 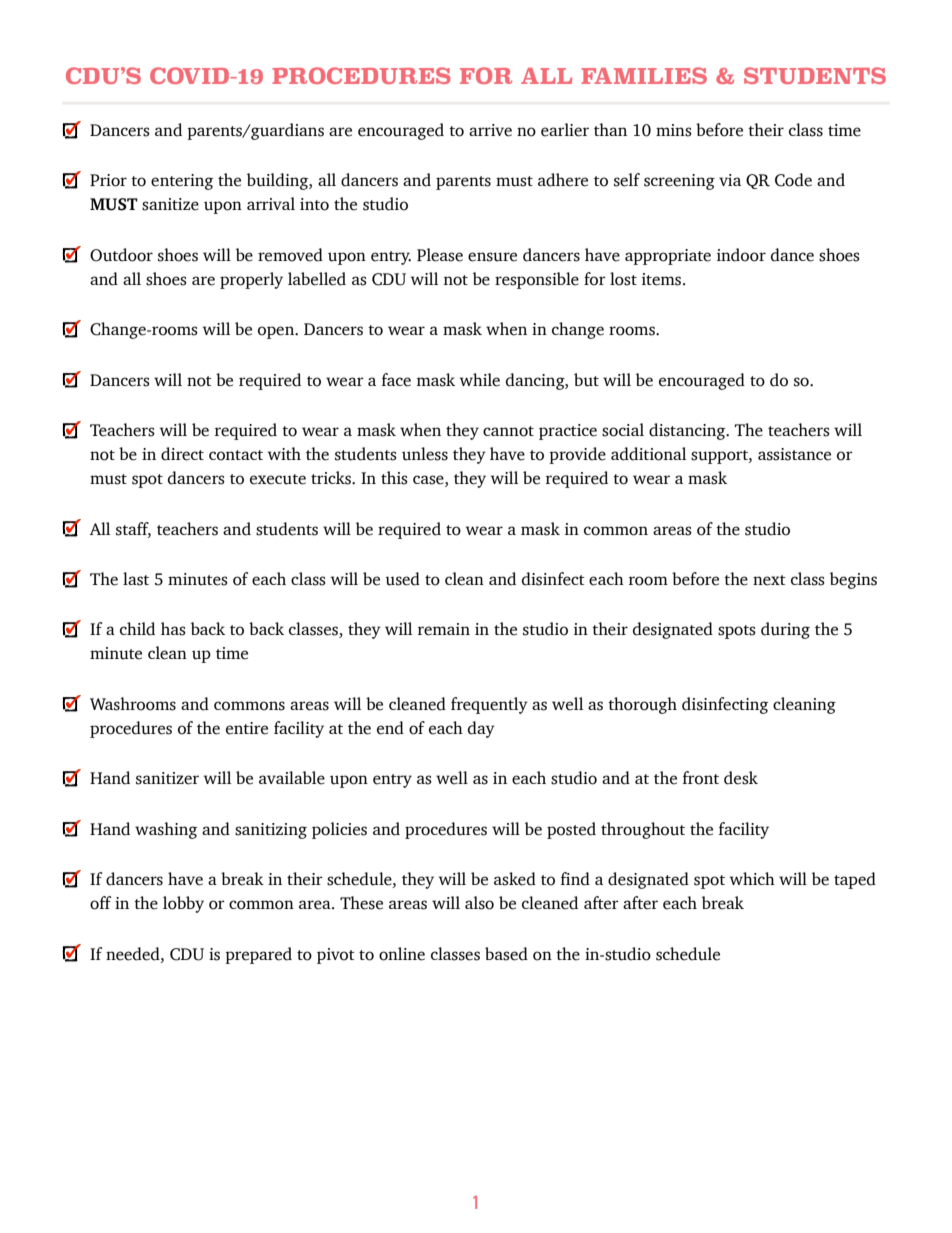 What do you see at coordinates (674, 130) in the screenshot?
I see `mins` at bounding box center [674, 130].
